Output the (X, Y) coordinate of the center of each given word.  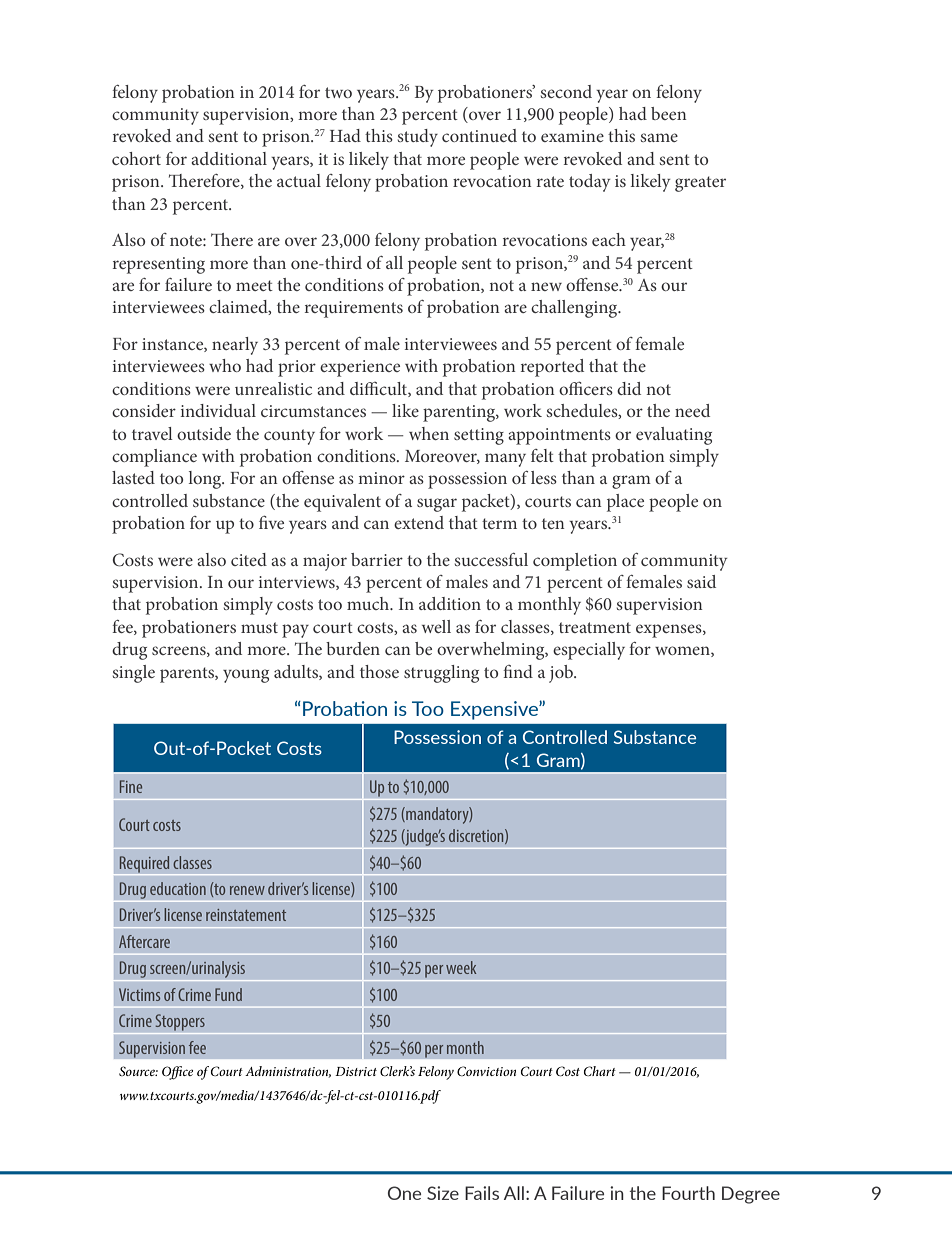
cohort (136, 158)
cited (249, 559)
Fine (131, 786)
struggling (441, 674)
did (629, 388)
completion (575, 562)
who (225, 365)
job (562, 674)
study (418, 138)
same (659, 137)
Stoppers (180, 1022)
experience (360, 368)
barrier (377, 559)
